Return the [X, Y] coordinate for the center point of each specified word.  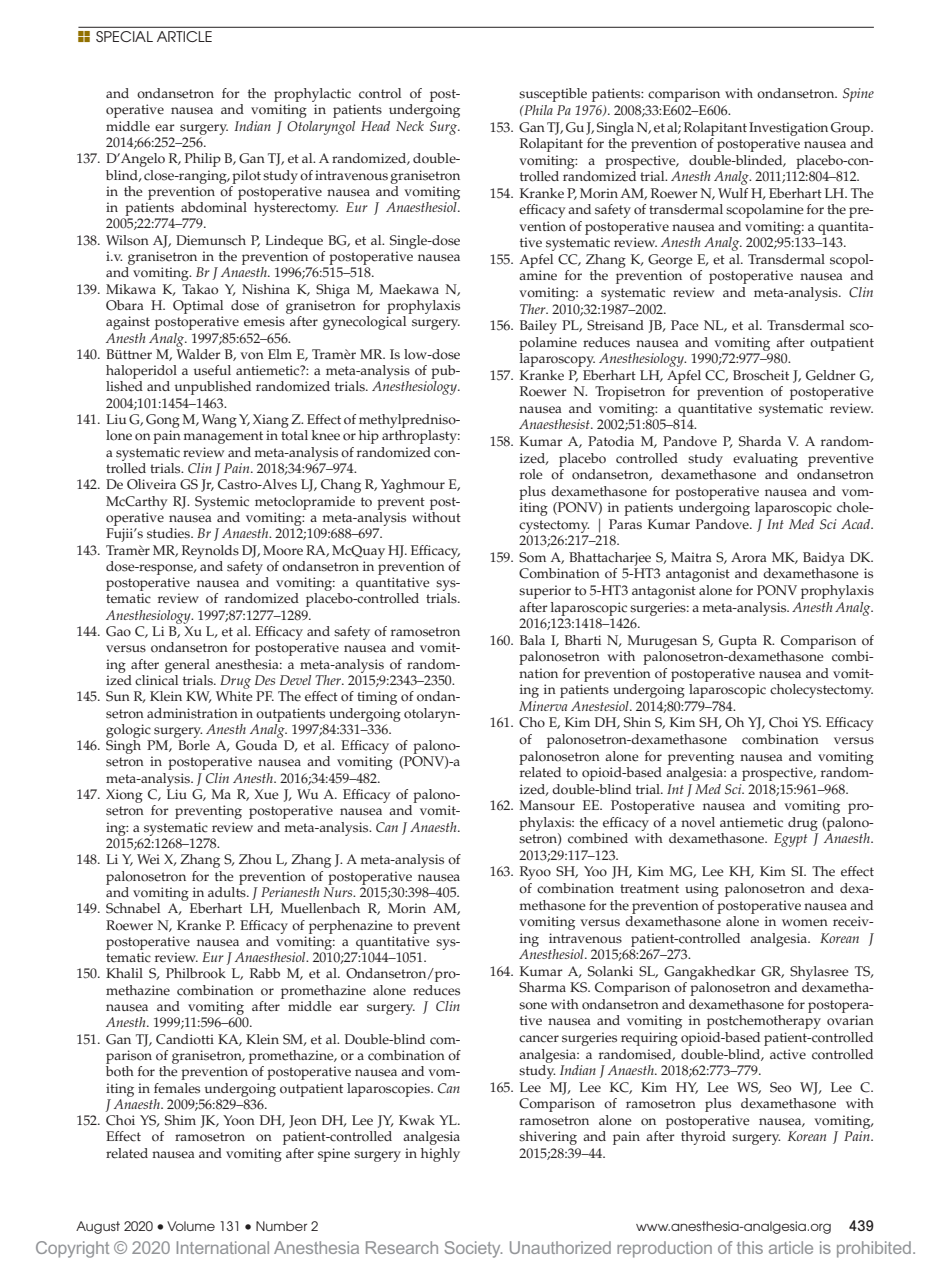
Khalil [124, 973]
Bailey [538, 327]
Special [124, 36]
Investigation [788, 129]
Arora [749, 557]
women [805, 923]
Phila [537, 110]
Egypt [790, 840]
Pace [685, 325]
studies [169, 533]
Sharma [542, 987]
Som [532, 557]
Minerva [543, 706]
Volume [191, 1226]
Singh [123, 747]
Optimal [198, 307]
